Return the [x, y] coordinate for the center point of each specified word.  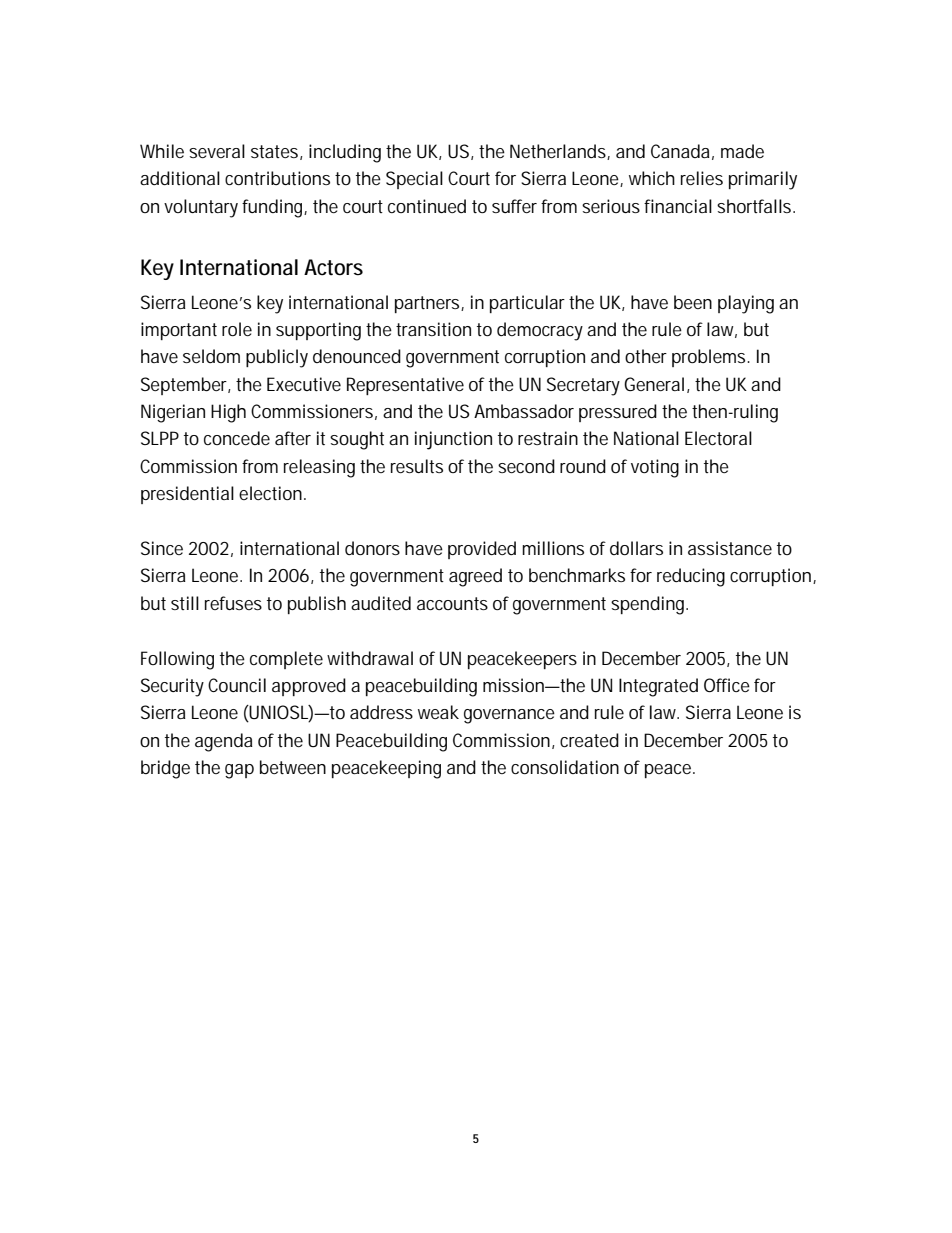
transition [433, 329]
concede [237, 438]
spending [649, 605]
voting [655, 468]
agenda [224, 742]
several [217, 151]
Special [414, 180]
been [693, 302]
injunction [453, 440]
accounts [452, 603]
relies [702, 178]
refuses [233, 603]
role [237, 329]
